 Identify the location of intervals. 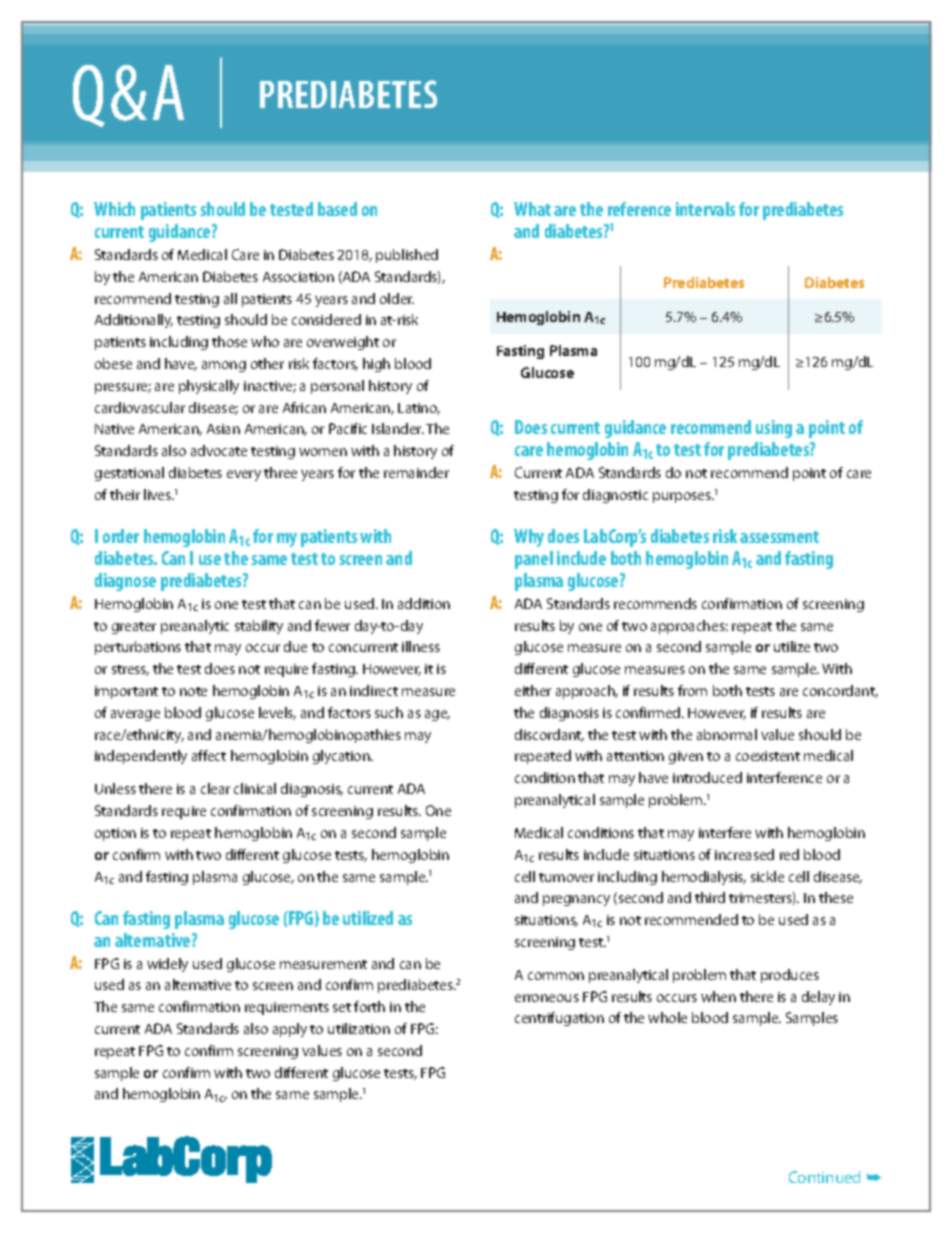
(705, 209).
